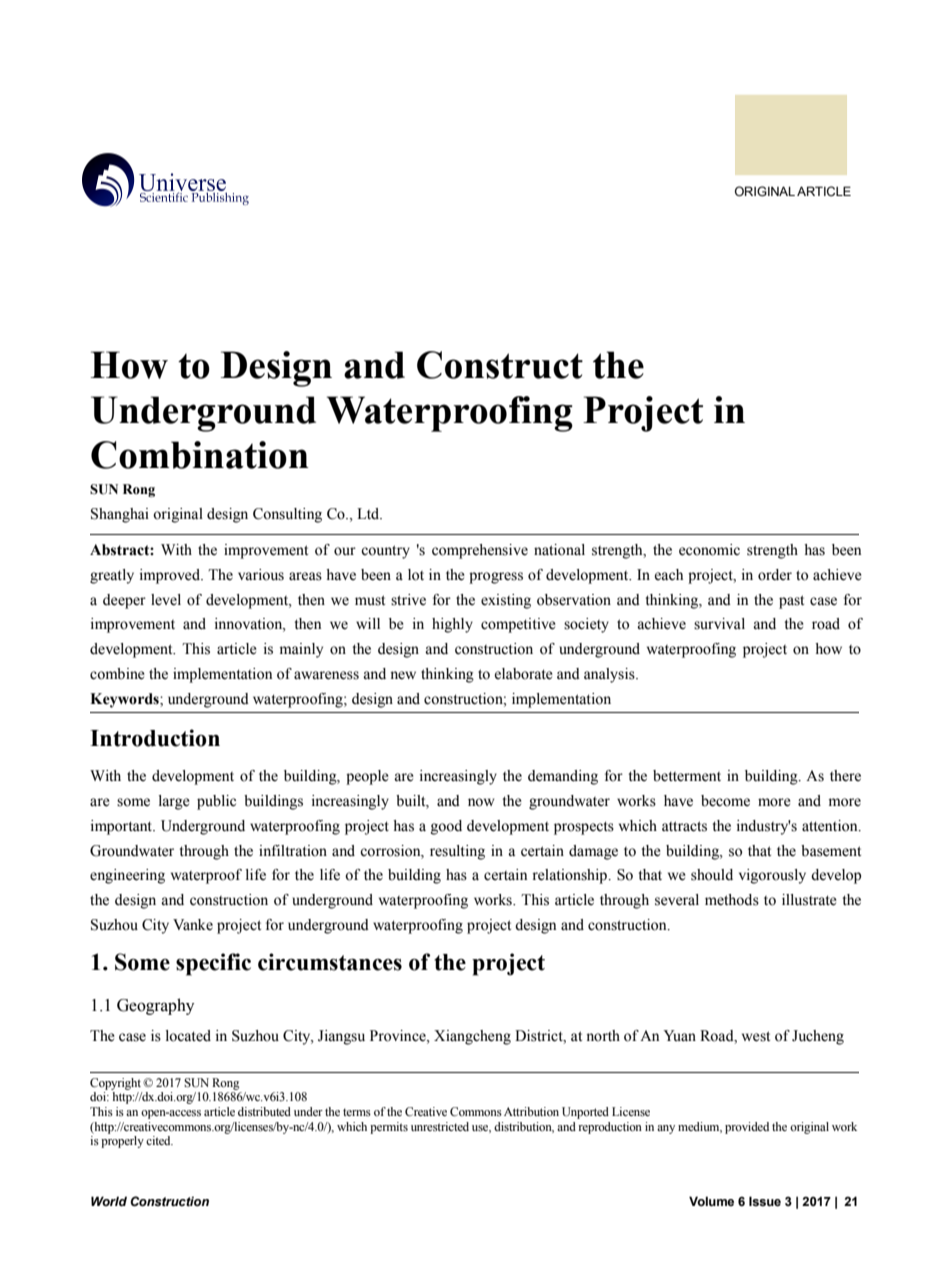 The height and width of the document is (1288, 949). Describe the element at coordinates (155, 1006) in the document. I see `Geography` at that location.
